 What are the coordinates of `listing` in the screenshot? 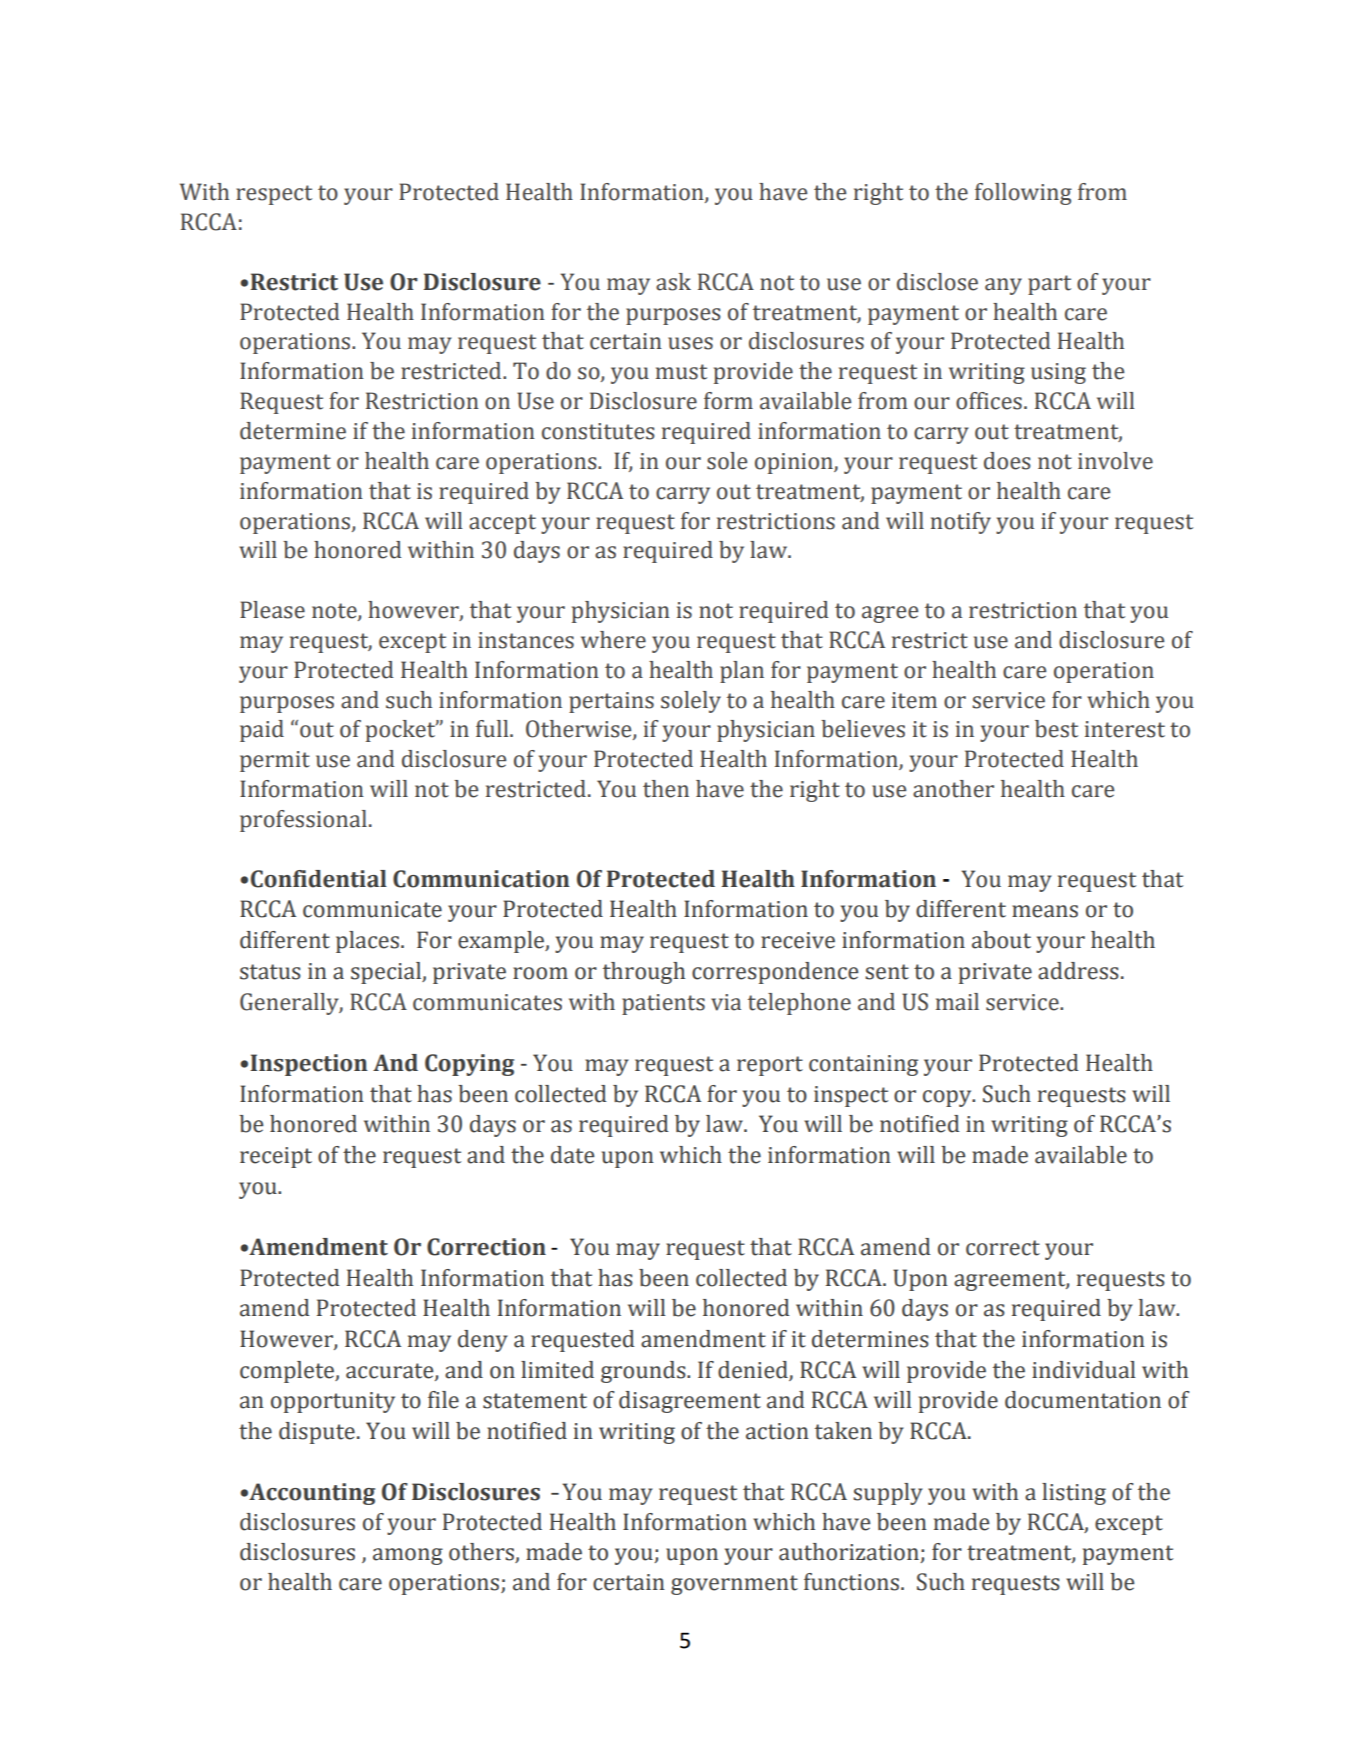 It's located at (1074, 1494).
